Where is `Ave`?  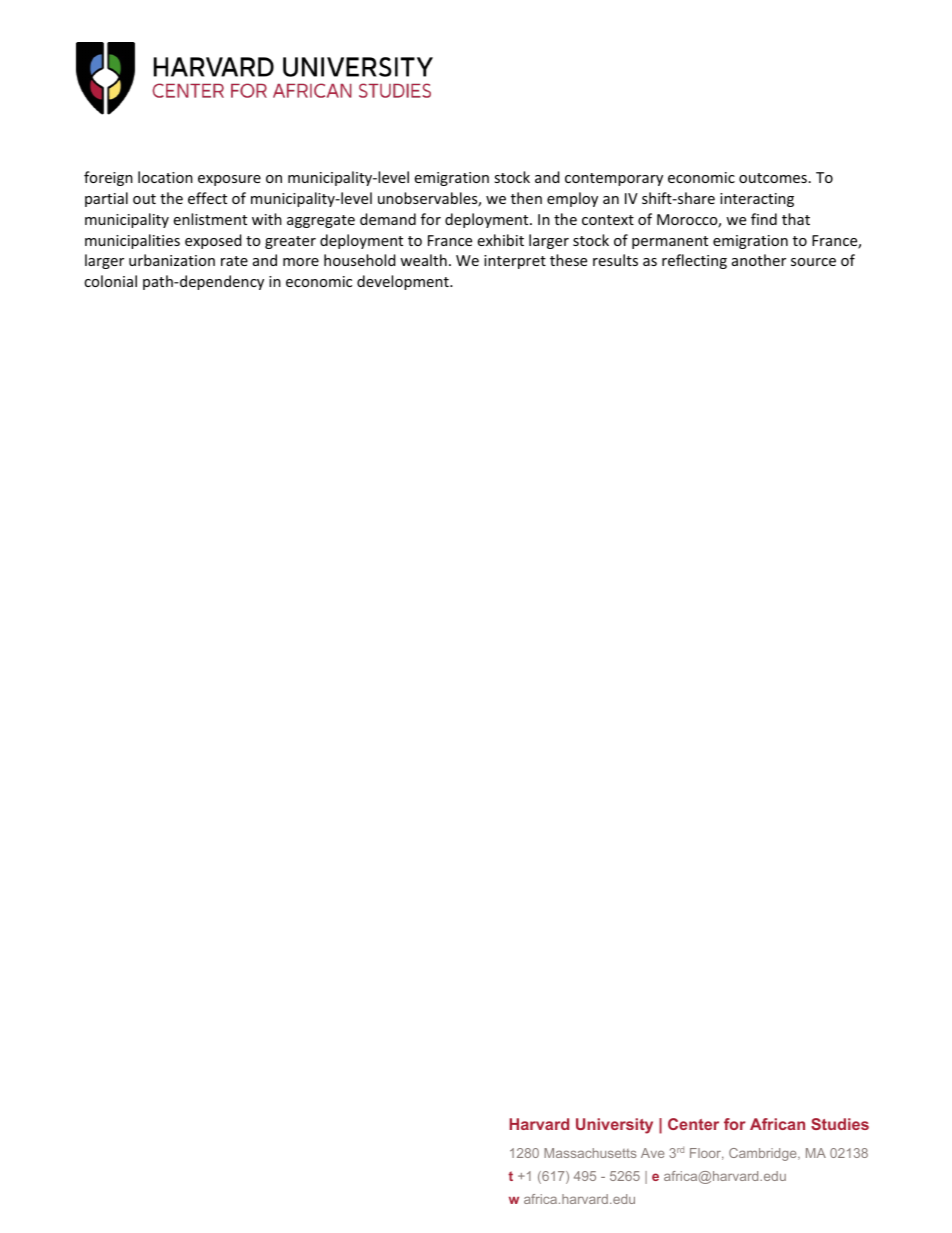
Ave is located at coordinates (652, 1153).
